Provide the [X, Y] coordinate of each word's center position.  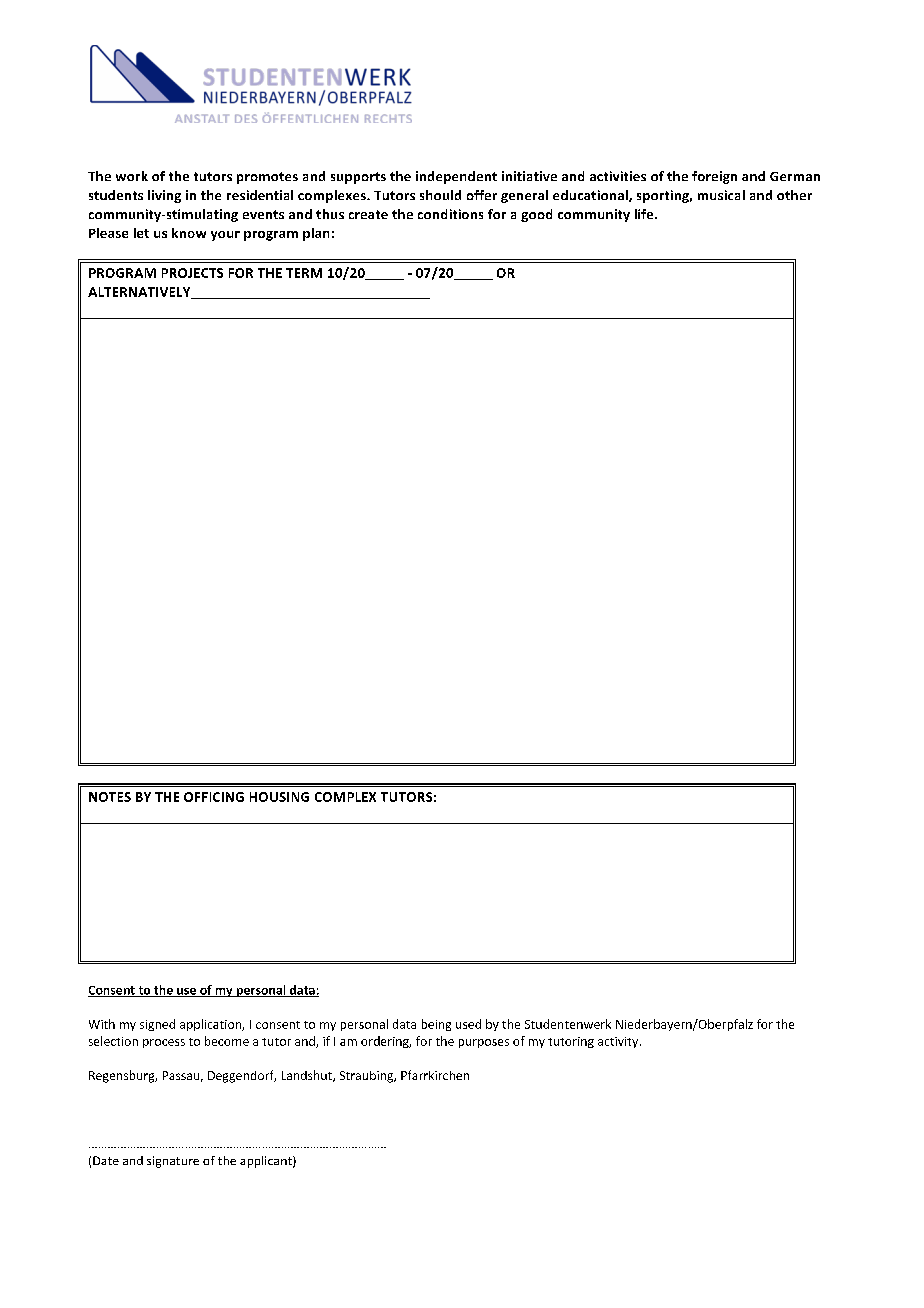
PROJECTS [192, 273]
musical [721, 195]
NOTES [110, 797]
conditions [450, 214]
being [436, 1025]
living [164, 196]
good [536, 215]
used [468, 1024]
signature [173, 1162]
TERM [304, 273]
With [102, 1024]
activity [619, 1042]
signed [157, 1025]
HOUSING [279, 797]
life [645, 214]
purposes [484, 1043]
